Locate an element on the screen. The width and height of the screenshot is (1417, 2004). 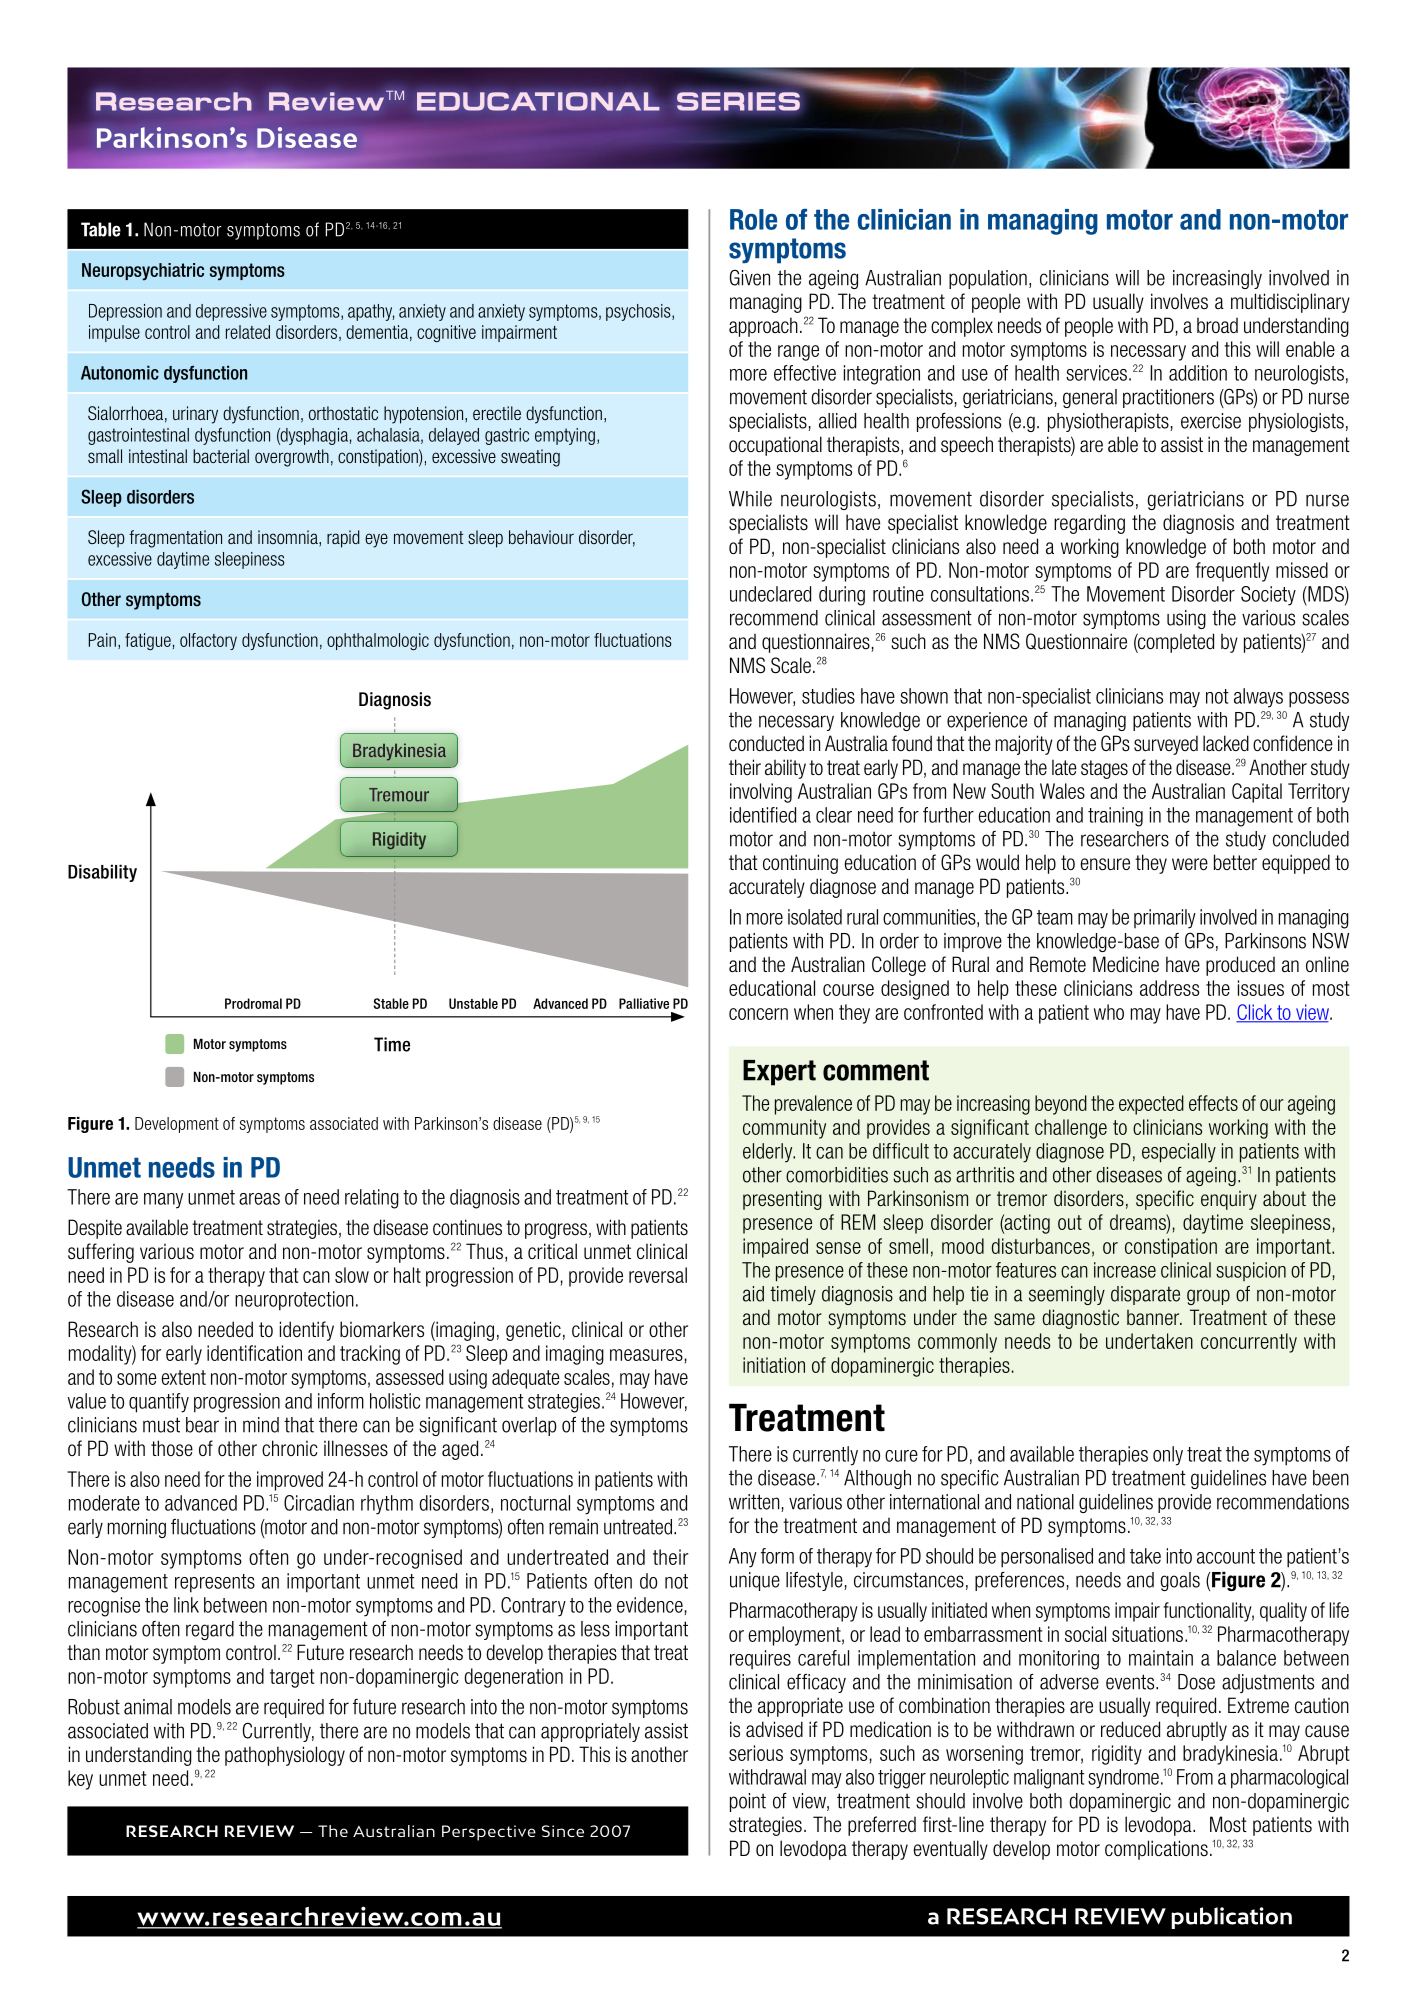
areas is located at coordinates (259, 1199).
